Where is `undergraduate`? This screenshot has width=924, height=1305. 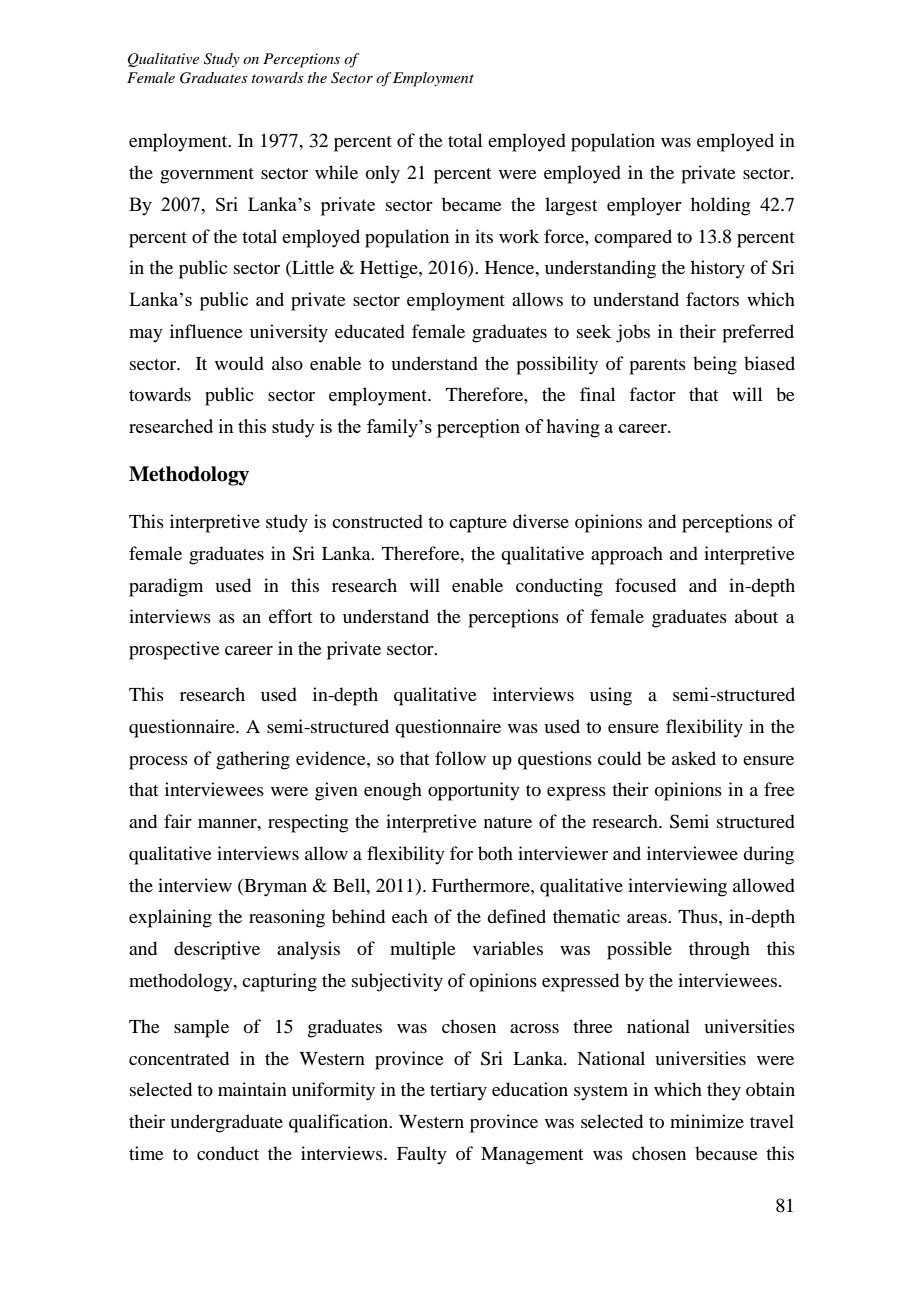 undergraduate is located at coordinates (226, 1123).
